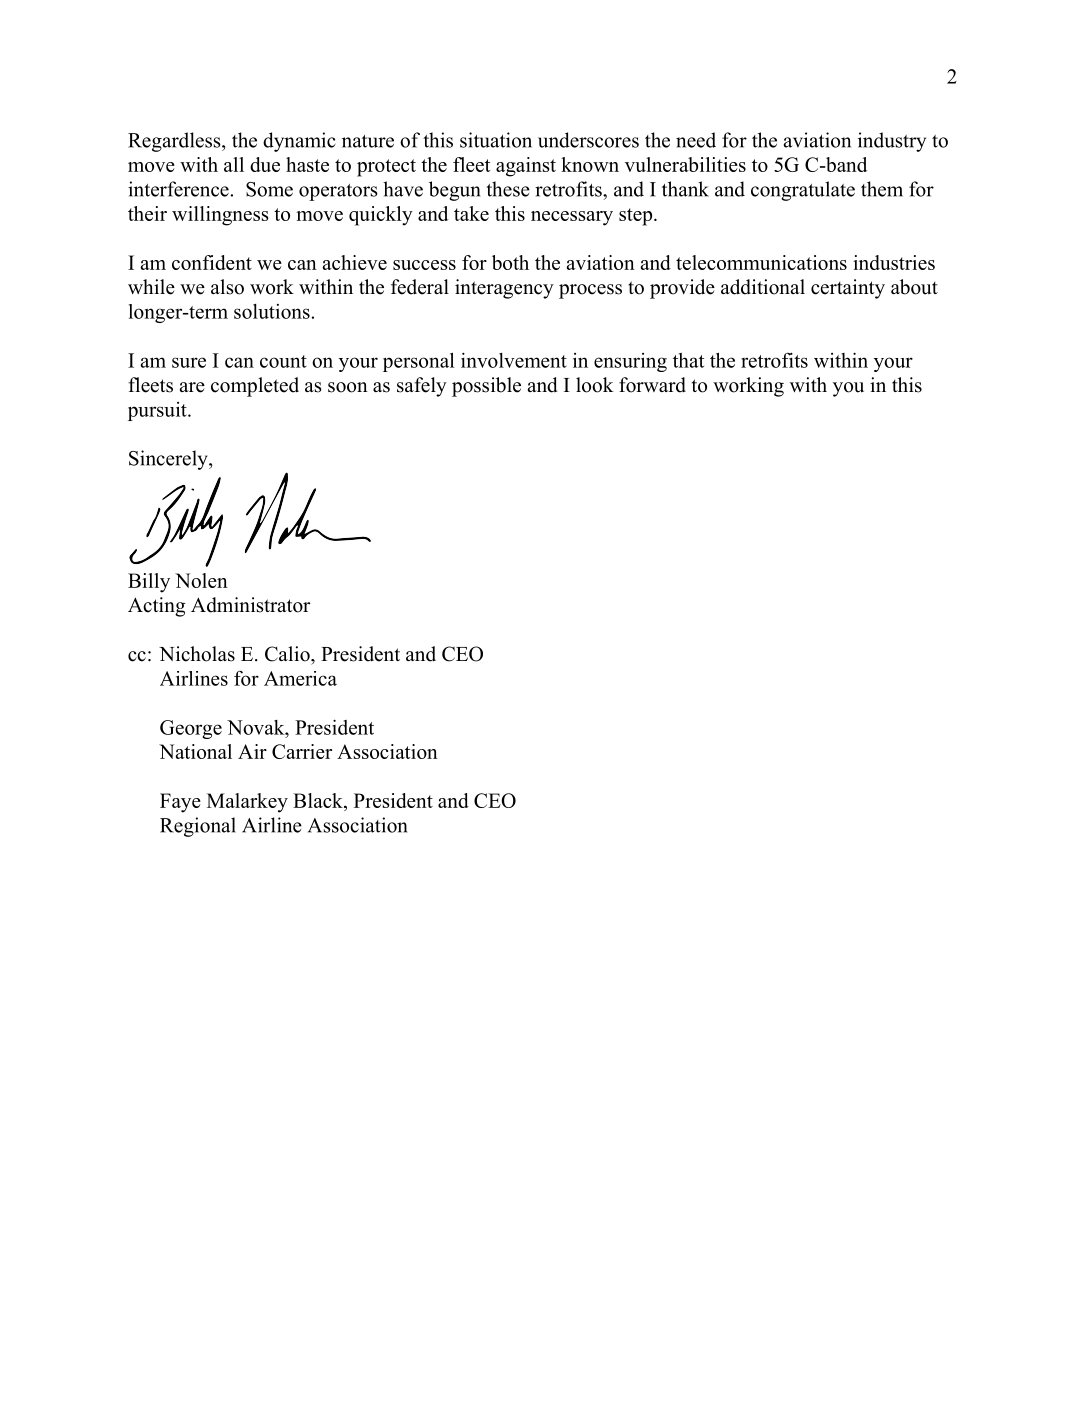 This document has height=1404, width=1085. Describe the element at coordinates (158, 411) in the document. I see `pursuit` at that location.
